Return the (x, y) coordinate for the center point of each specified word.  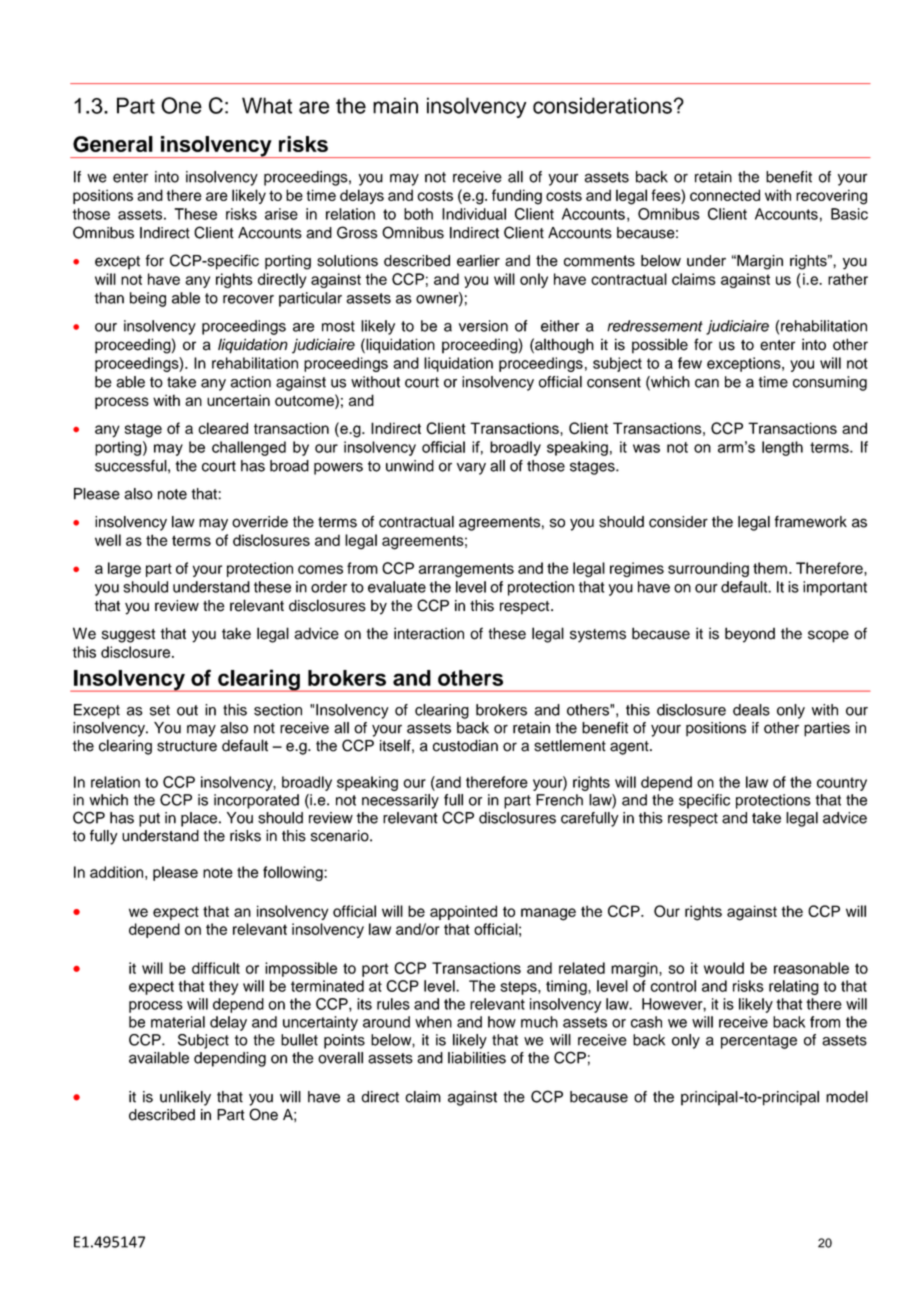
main (395, 105)
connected (725, 195)
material (178, 1022)
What (267, 105)
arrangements (466, 570)
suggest (128, 636)
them (770, 568)
